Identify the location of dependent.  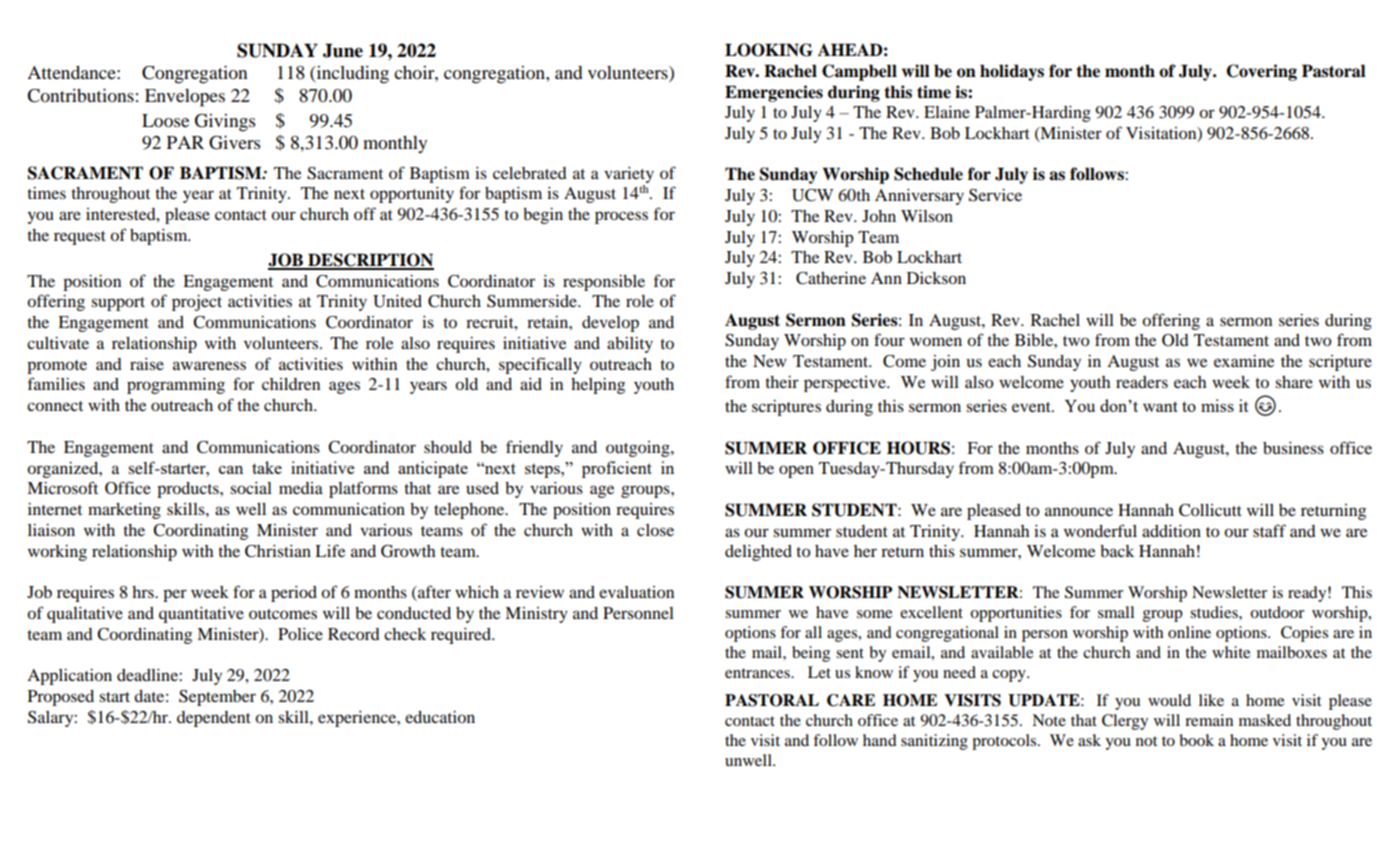
(214, 719).
